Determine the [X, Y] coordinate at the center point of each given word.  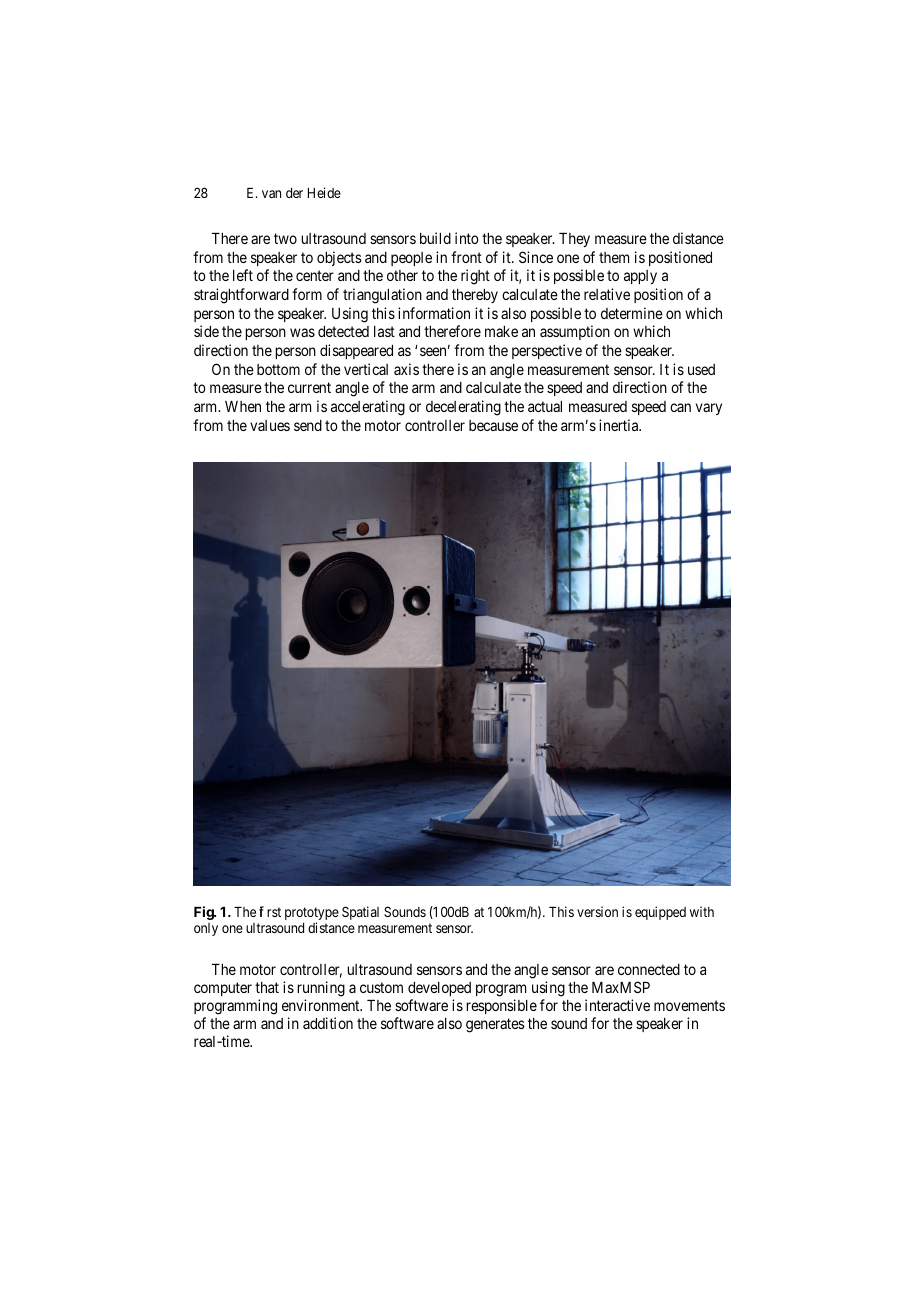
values [270, 425]
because [493, 425]
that [267, 987]
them [614, 257]
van [271, 194]
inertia [620, 425]
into [467, 238]
